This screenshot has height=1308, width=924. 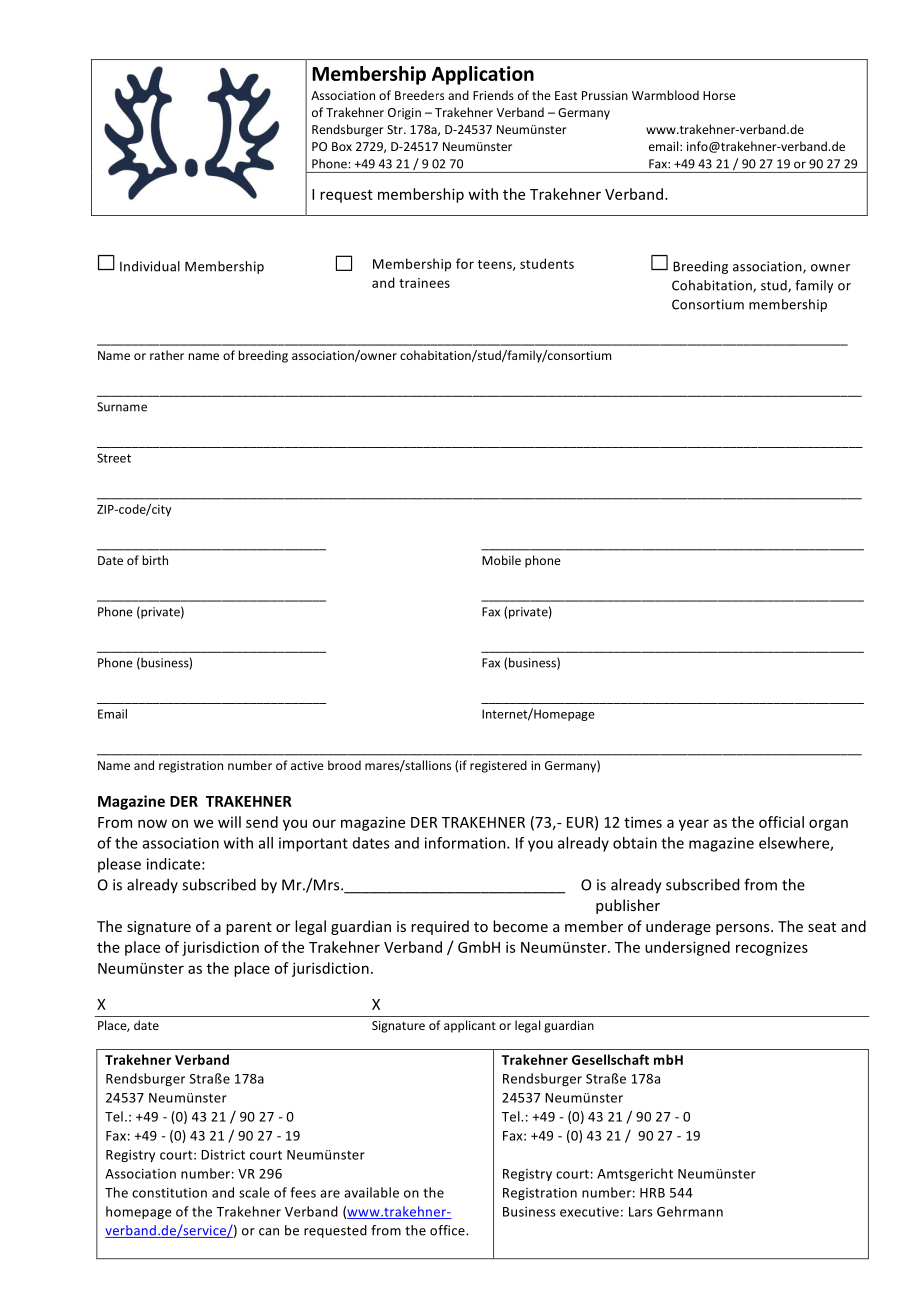 What do you see at coordinates (169, 1193) in the screenshot?
I see `constitution` at bounding box center [169, 1193].
